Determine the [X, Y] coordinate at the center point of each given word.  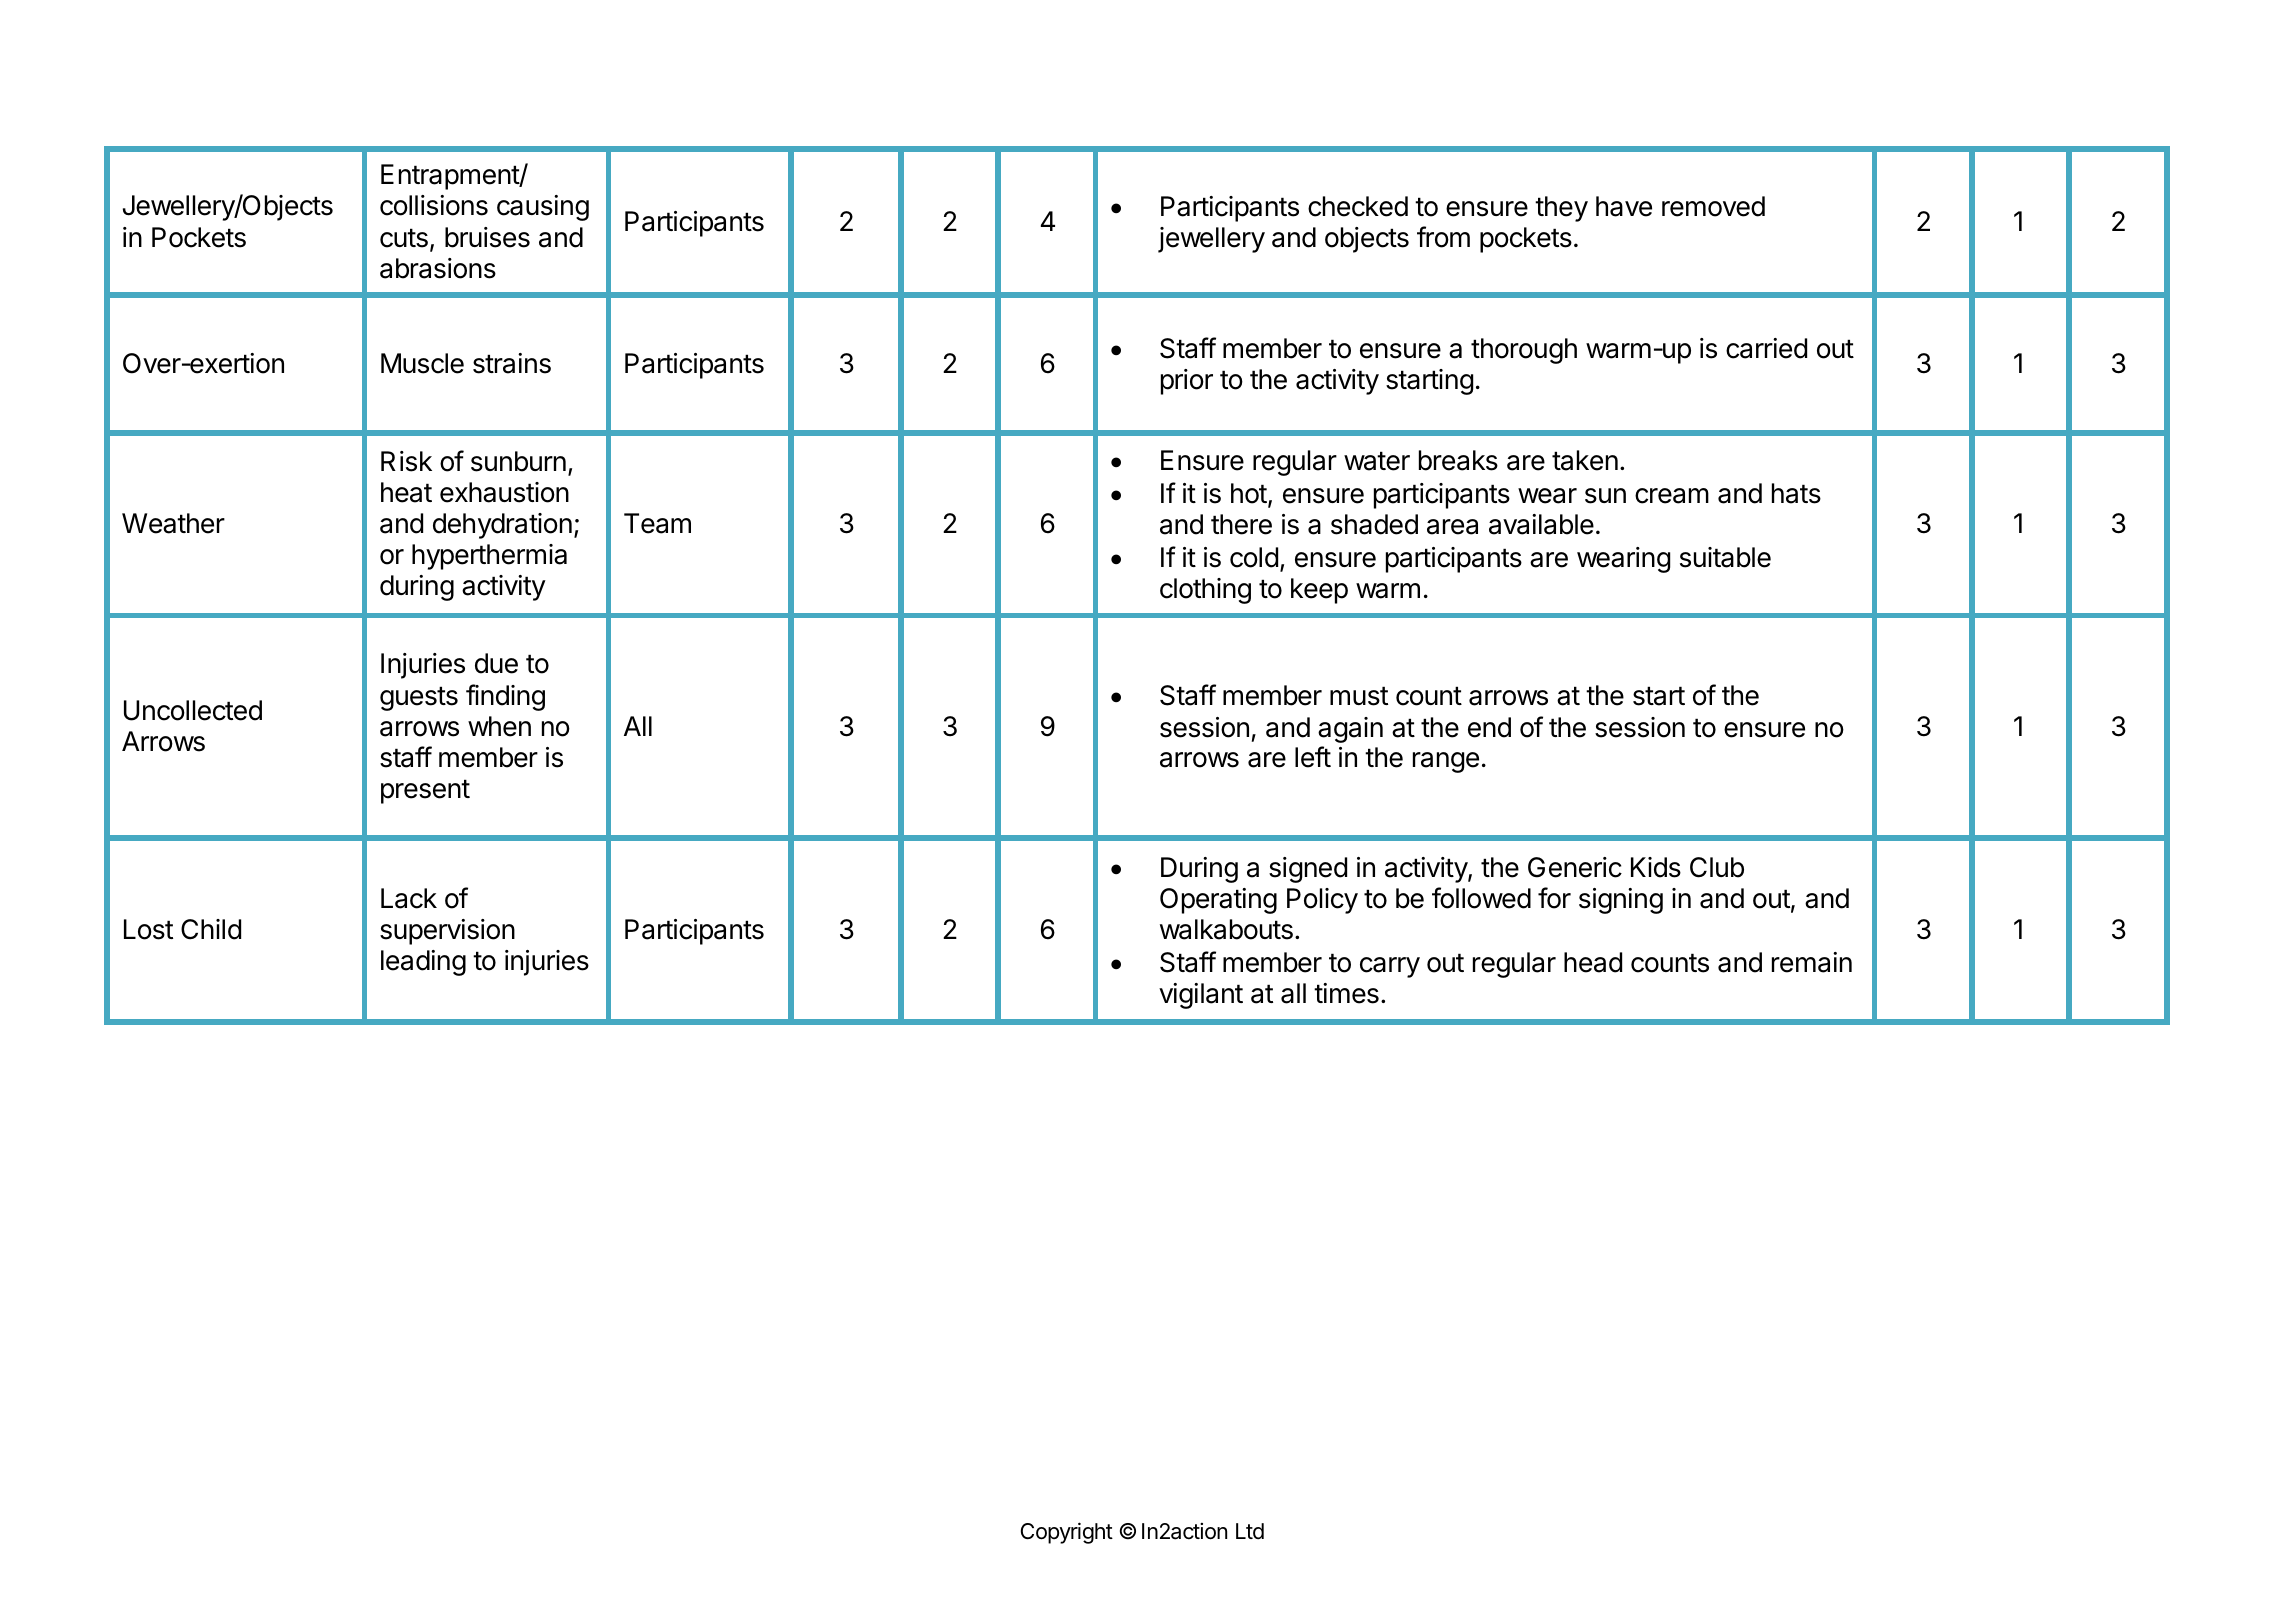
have [1624, 206]
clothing [1205, 591]
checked [1358, 206]
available [1541, 524]
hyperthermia [489, 557]
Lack [409, 898]
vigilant [1201, 996]
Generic [1575, 867]
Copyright [1067, 1533]
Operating [1218, 901]
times [1346, 993]
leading [423, 963]
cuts [404, 238]
